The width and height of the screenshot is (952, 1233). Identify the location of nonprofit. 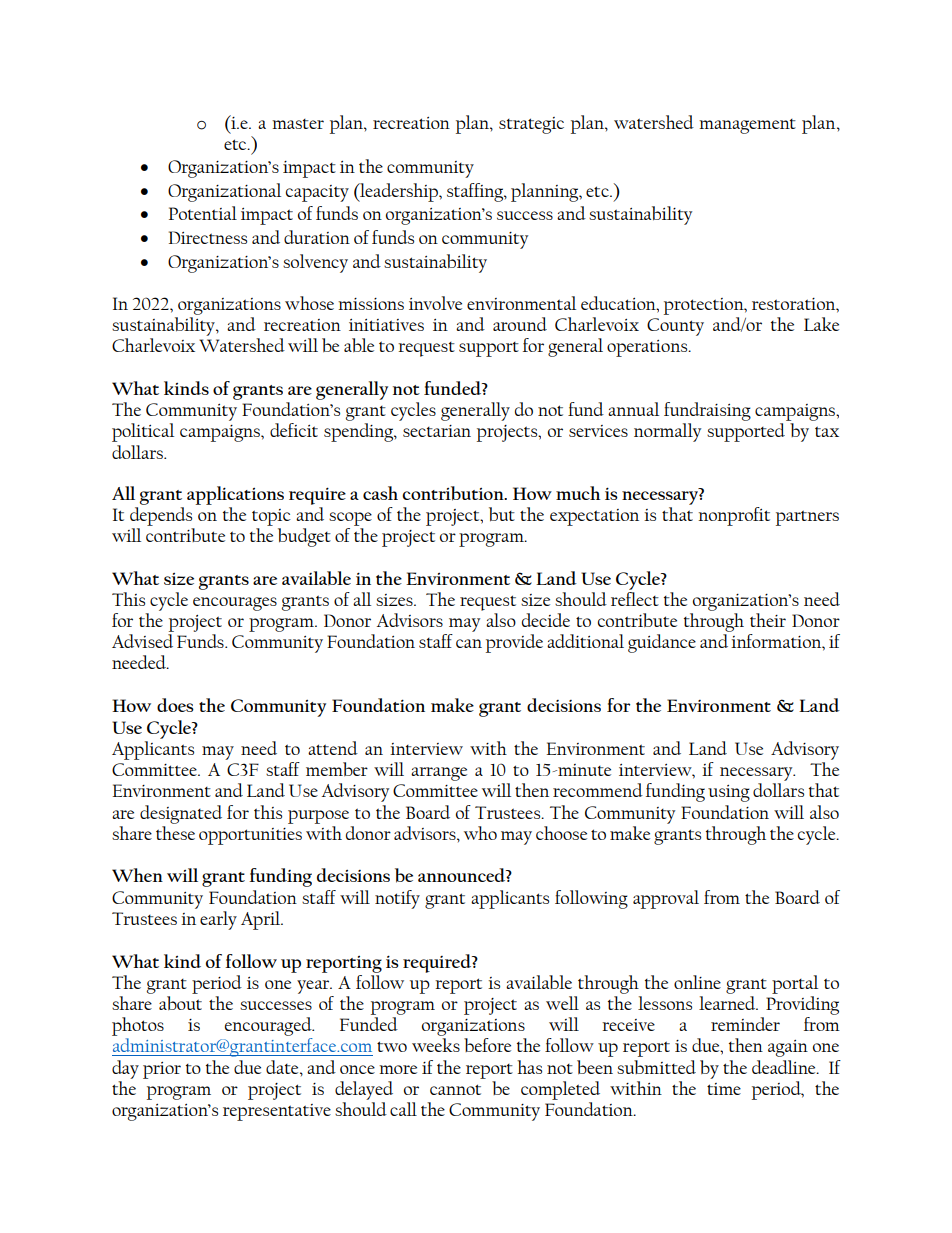
(734, 516).
